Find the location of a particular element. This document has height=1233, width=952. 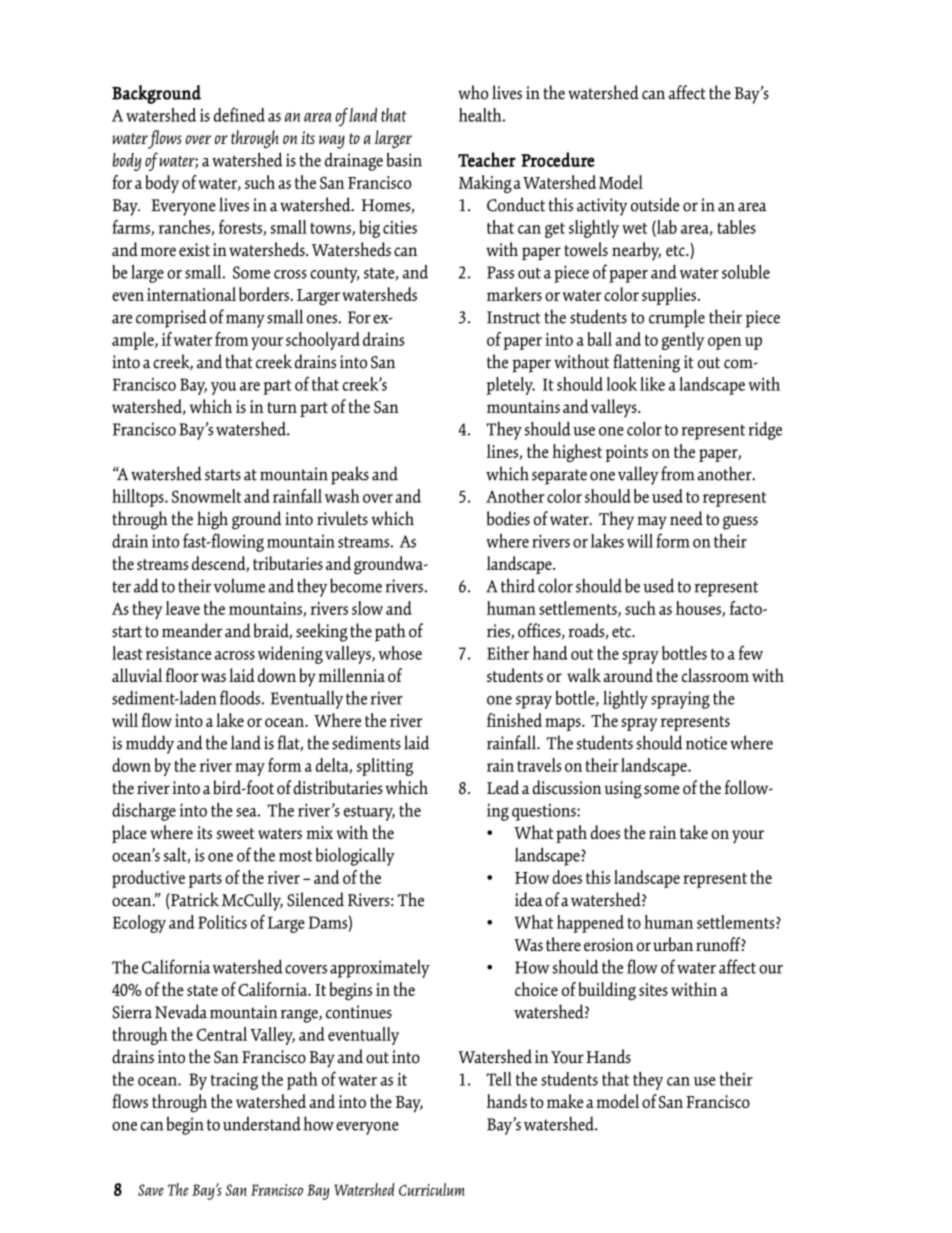

resistance is located at coordinates (178, 653).
